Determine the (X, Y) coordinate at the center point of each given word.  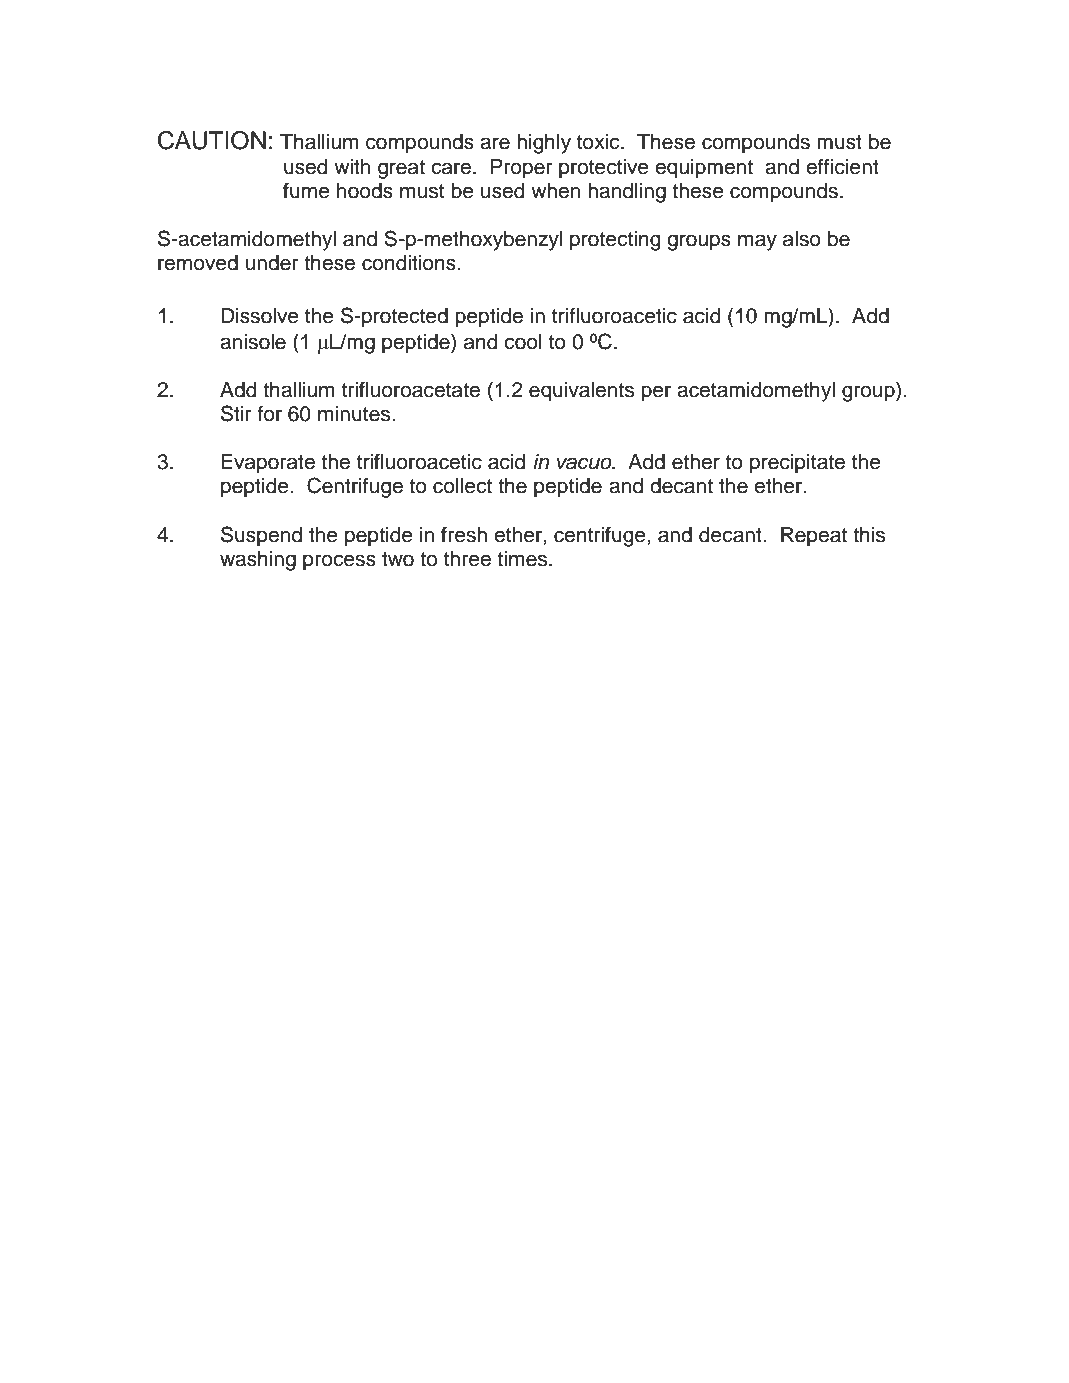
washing (258, 561)
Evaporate (268, 464)
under (272, 263)
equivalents (581, 392)
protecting (615, 241)
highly (544, 144)
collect (462, 486)
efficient (842, 166)
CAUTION (212, 140)
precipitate (797, 464)
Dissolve (260, 316)
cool (523, 342)
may (757, 242)
